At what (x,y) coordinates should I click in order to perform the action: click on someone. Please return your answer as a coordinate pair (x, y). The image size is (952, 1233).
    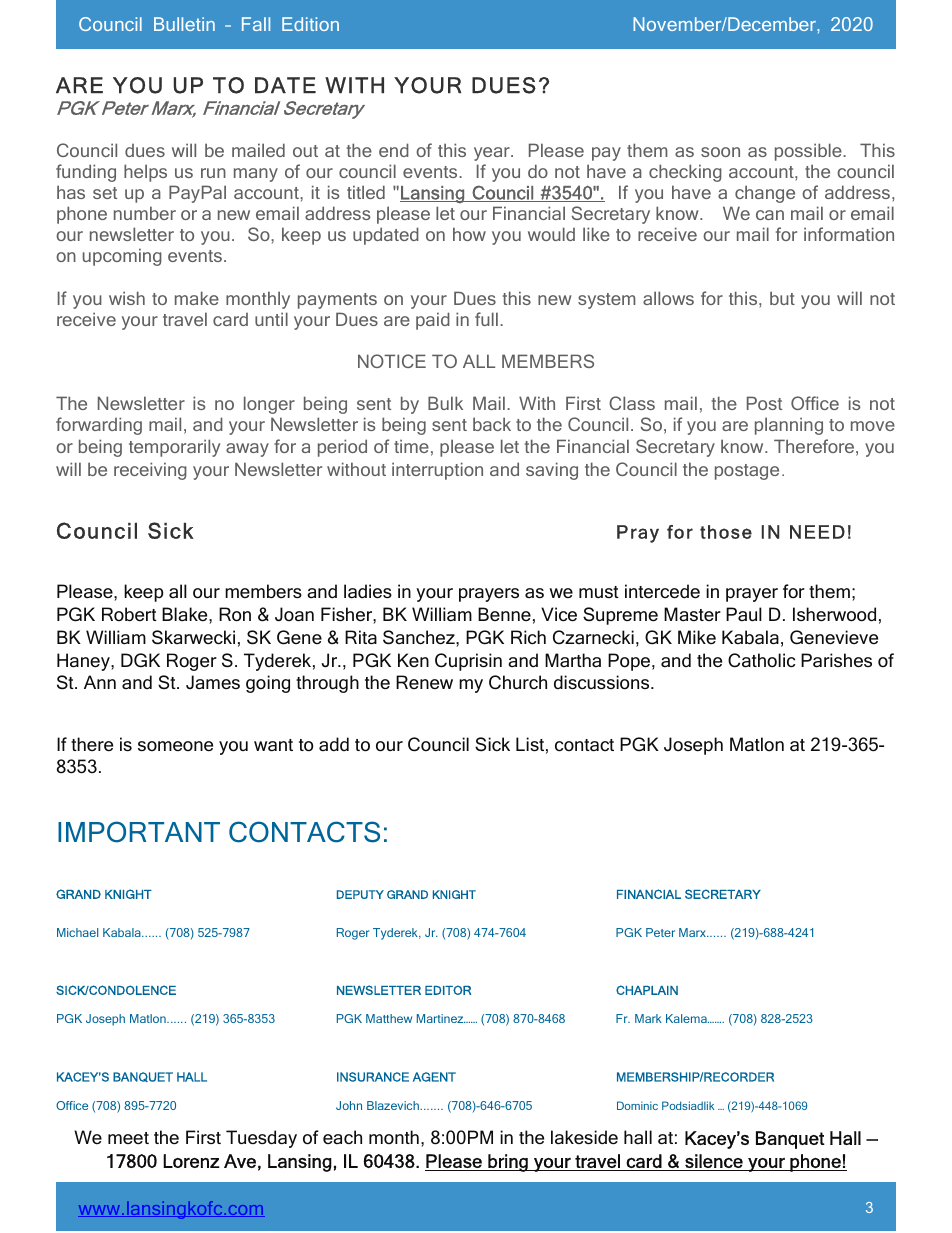
    Looking at the image, I should click on (175, 746).
